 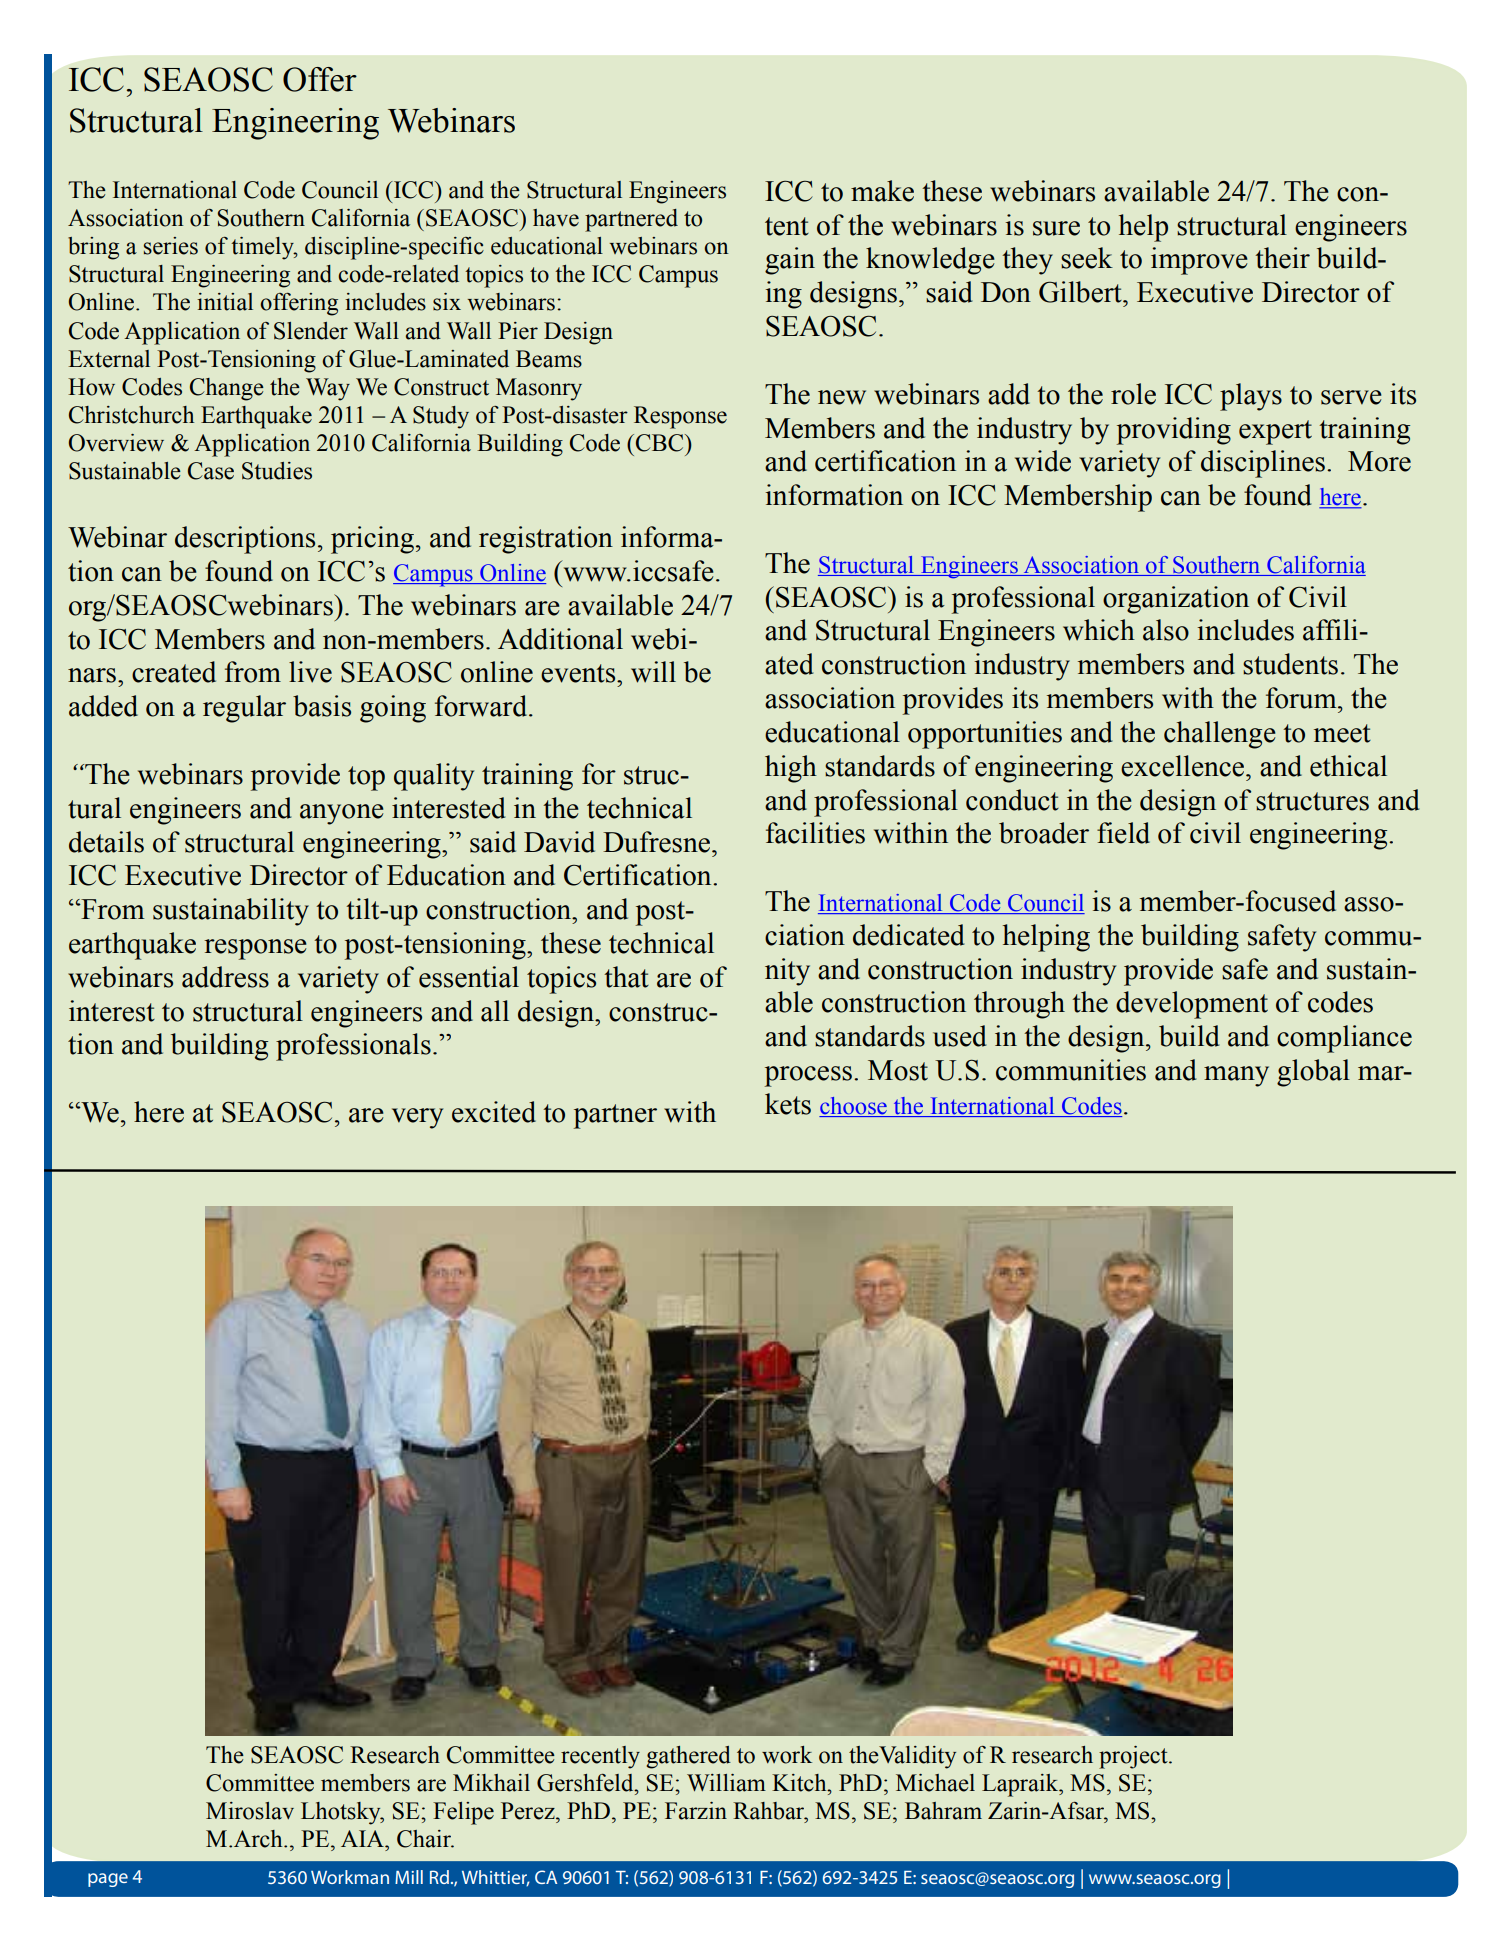 I want to click on Miroslav, so click(x=250, y=1811).
